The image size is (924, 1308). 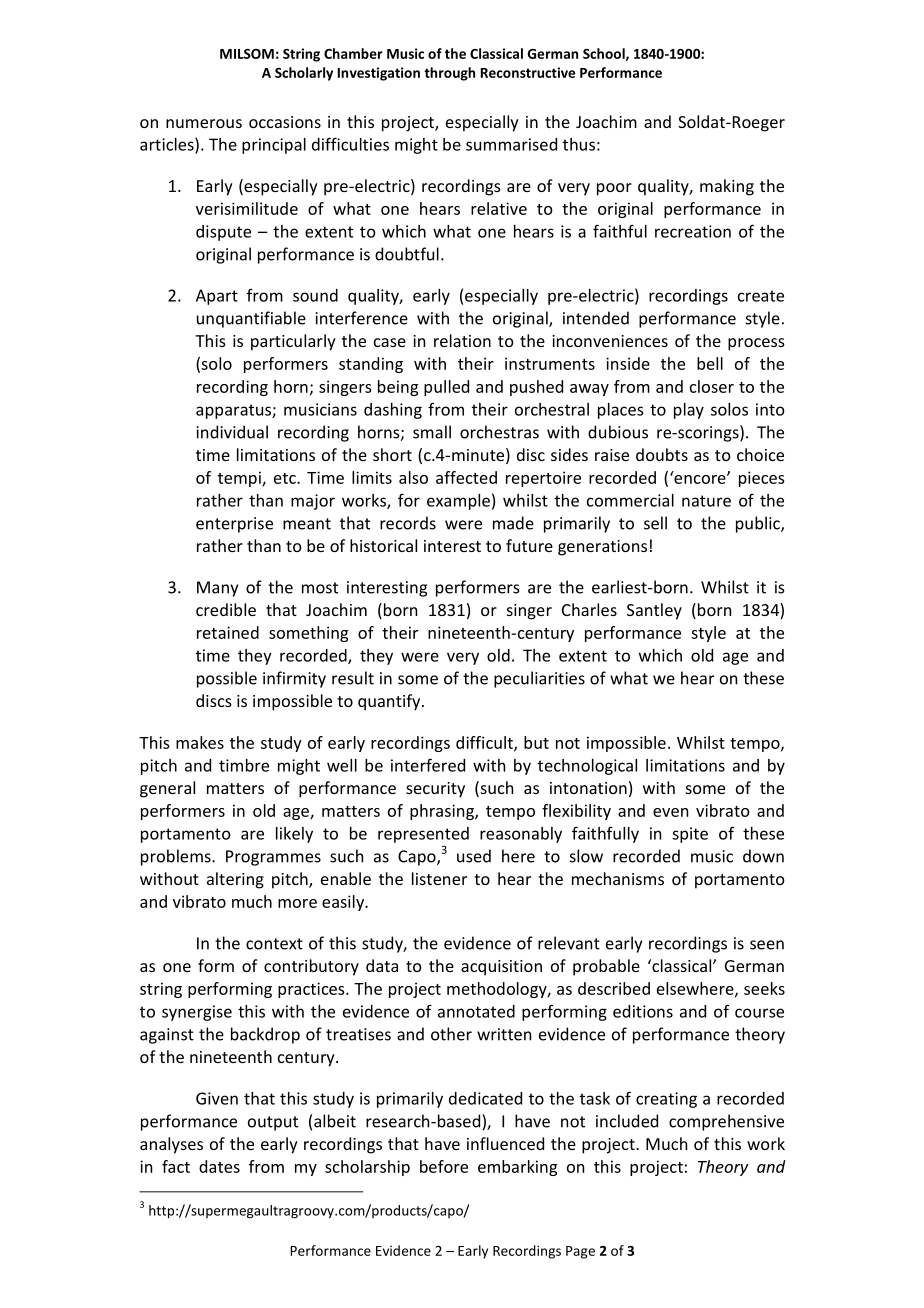 I want to click on individual, so click(x=232, y=432).
